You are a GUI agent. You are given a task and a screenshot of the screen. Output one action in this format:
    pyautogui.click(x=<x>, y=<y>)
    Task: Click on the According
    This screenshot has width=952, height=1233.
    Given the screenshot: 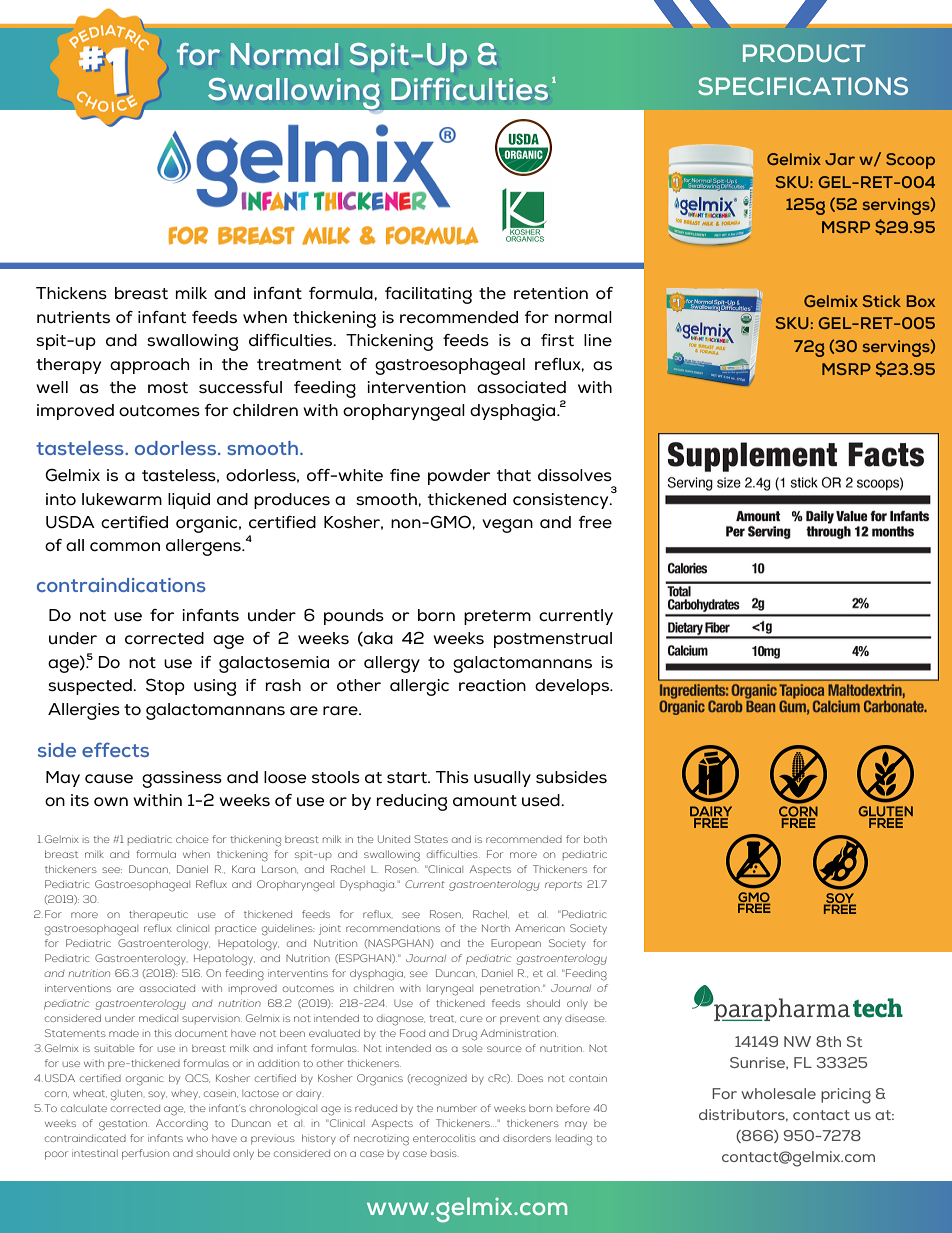 What is the action you would take?
    pyautogui.click(x=182, y=1125)
